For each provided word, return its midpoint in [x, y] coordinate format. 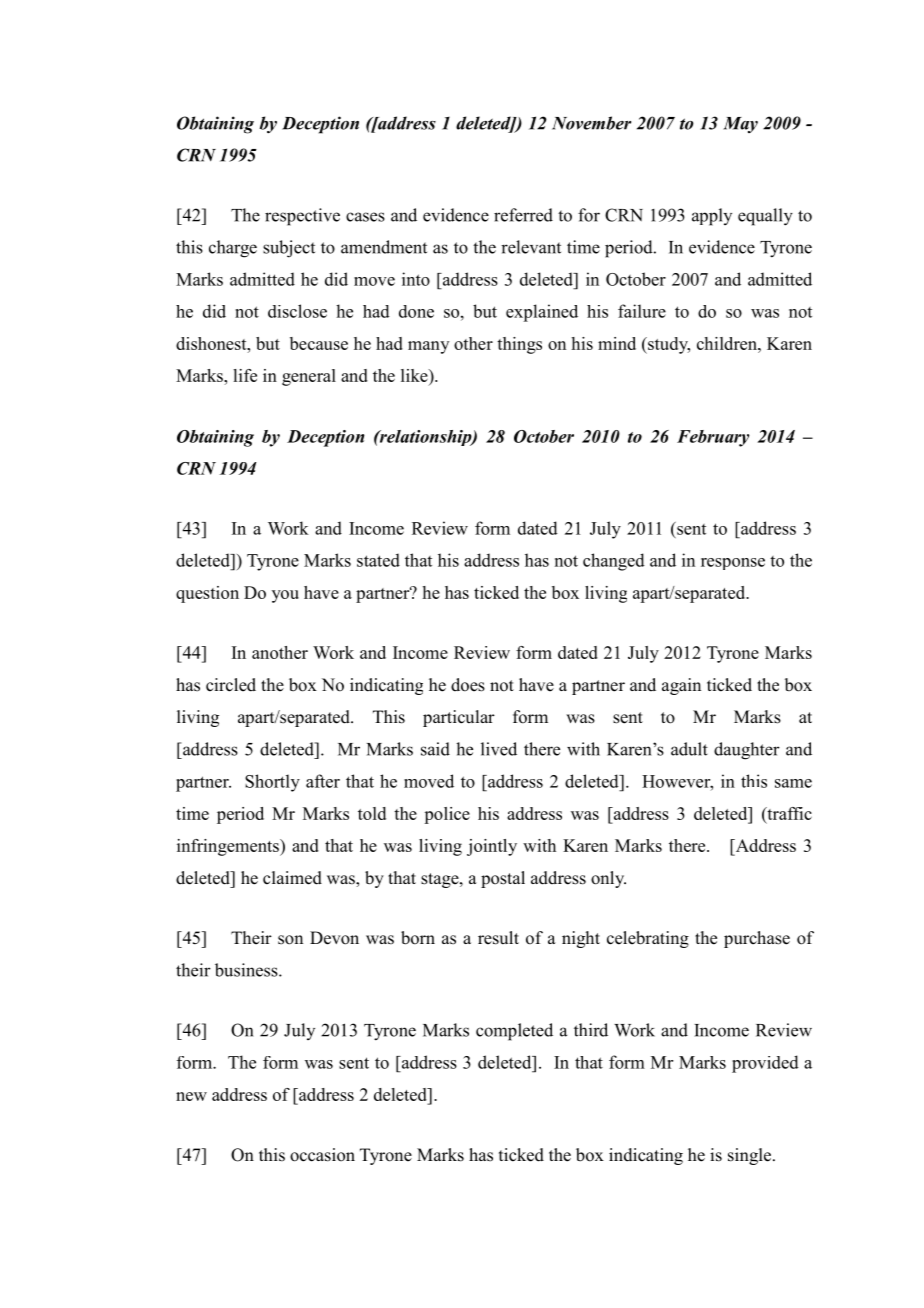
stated [378, 560]
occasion [322, 1155]
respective [302, 217]
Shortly [272, 783]
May [740, 125]
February [713, 438]
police [447, 815]
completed [514, 1032]
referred [523, 215]
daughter [747, 751]
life [245, 375]
